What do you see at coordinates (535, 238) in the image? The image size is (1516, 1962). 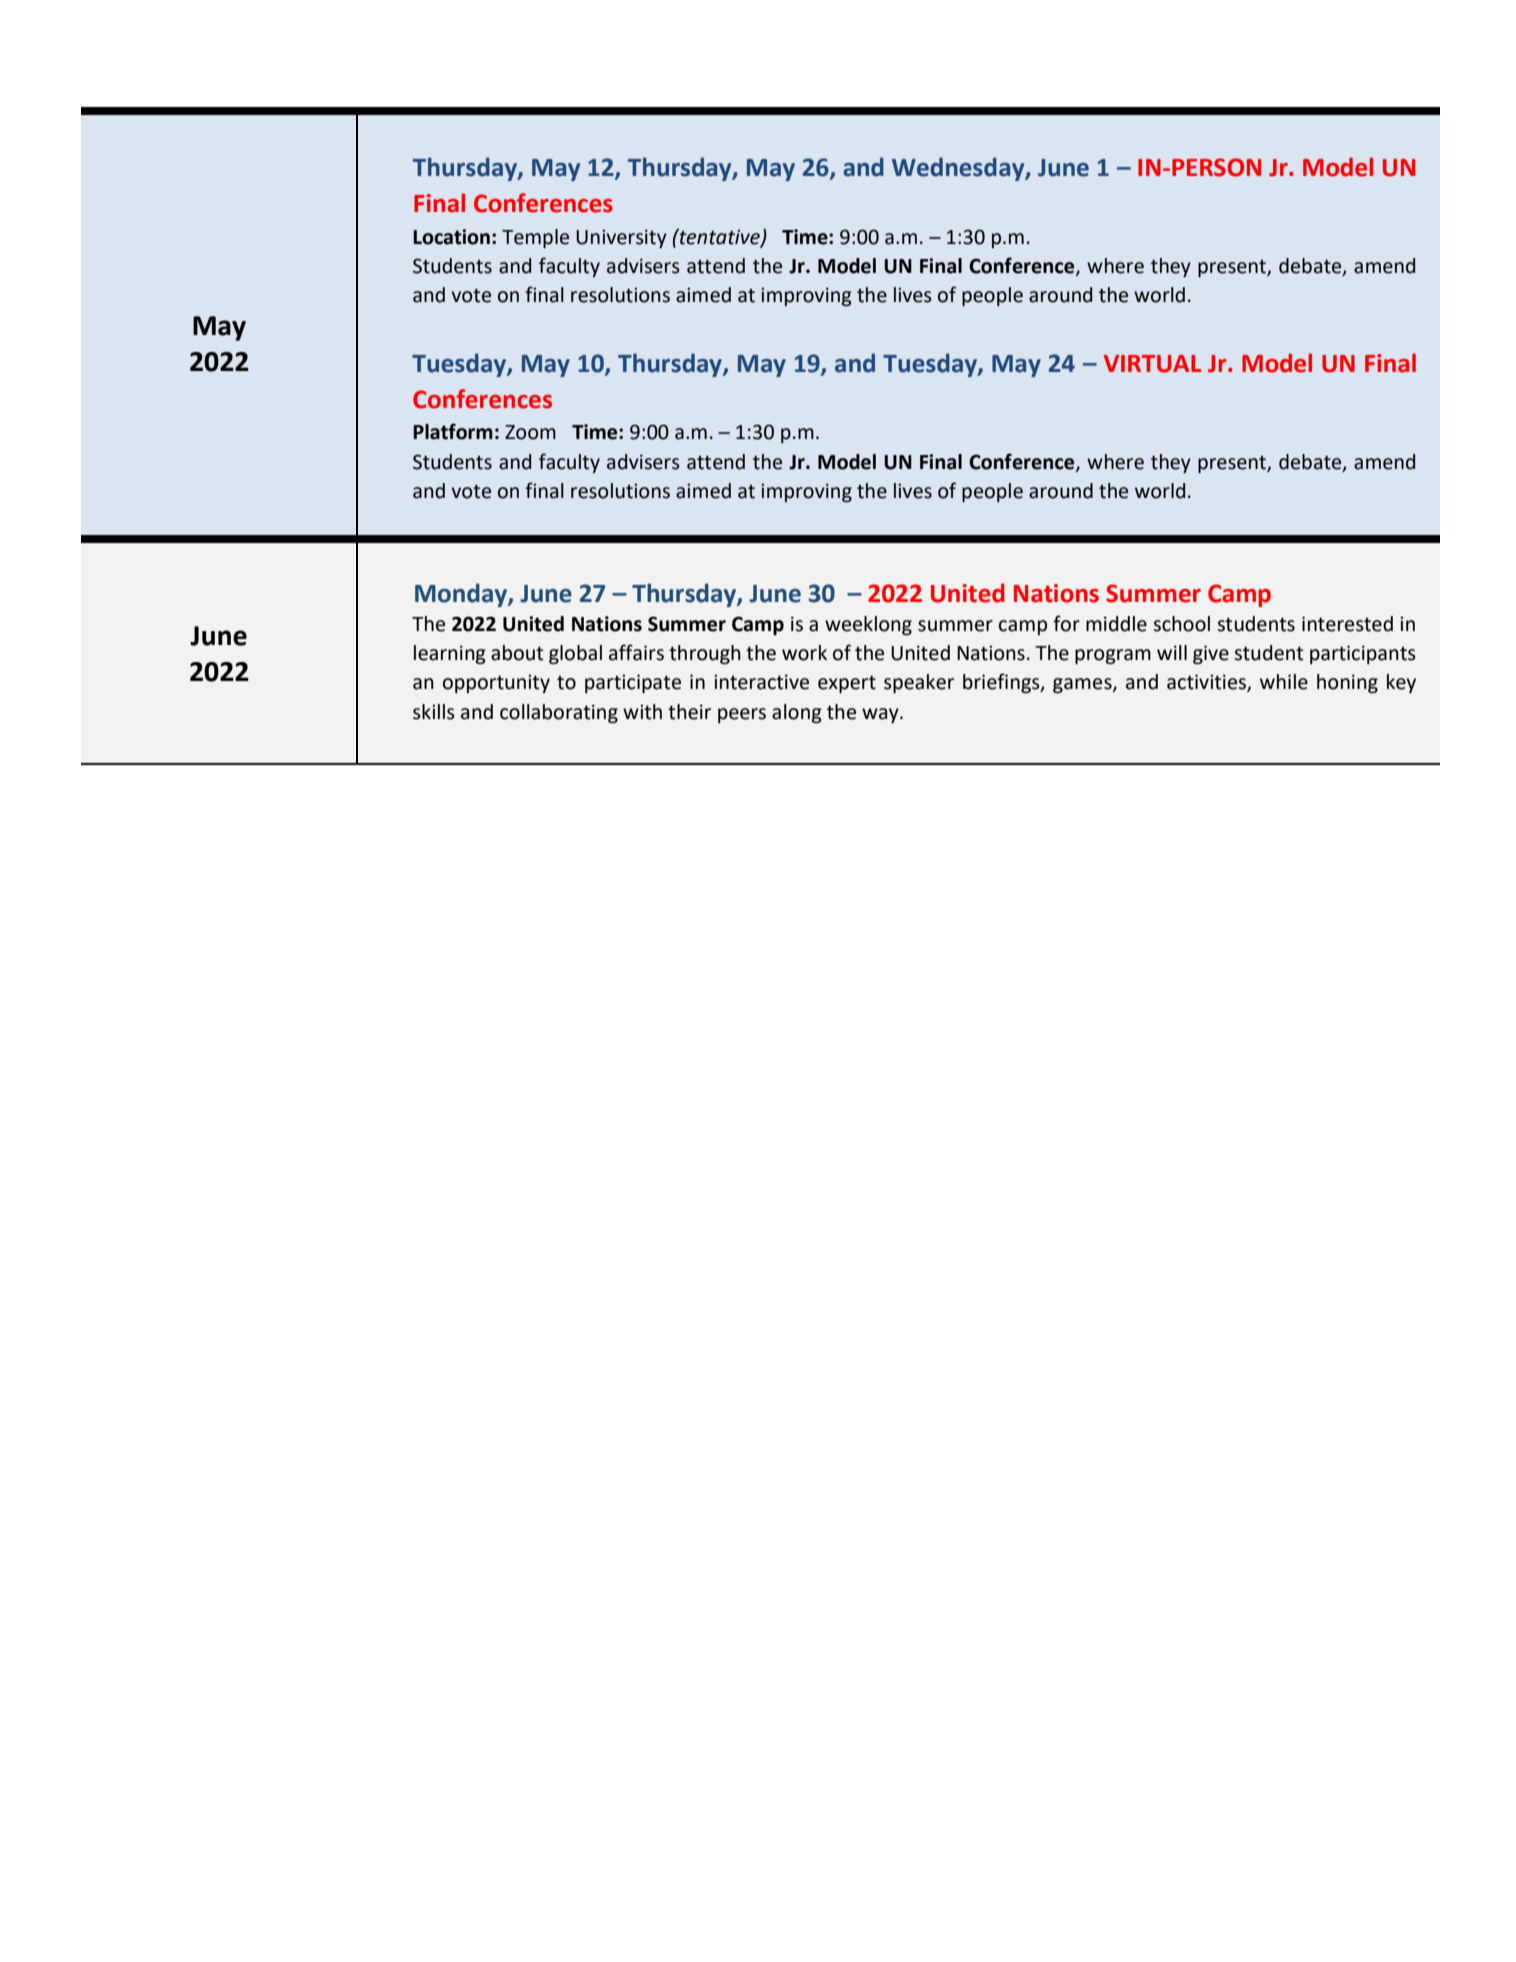 I see `Temple` at bounding box center [535, 238].
